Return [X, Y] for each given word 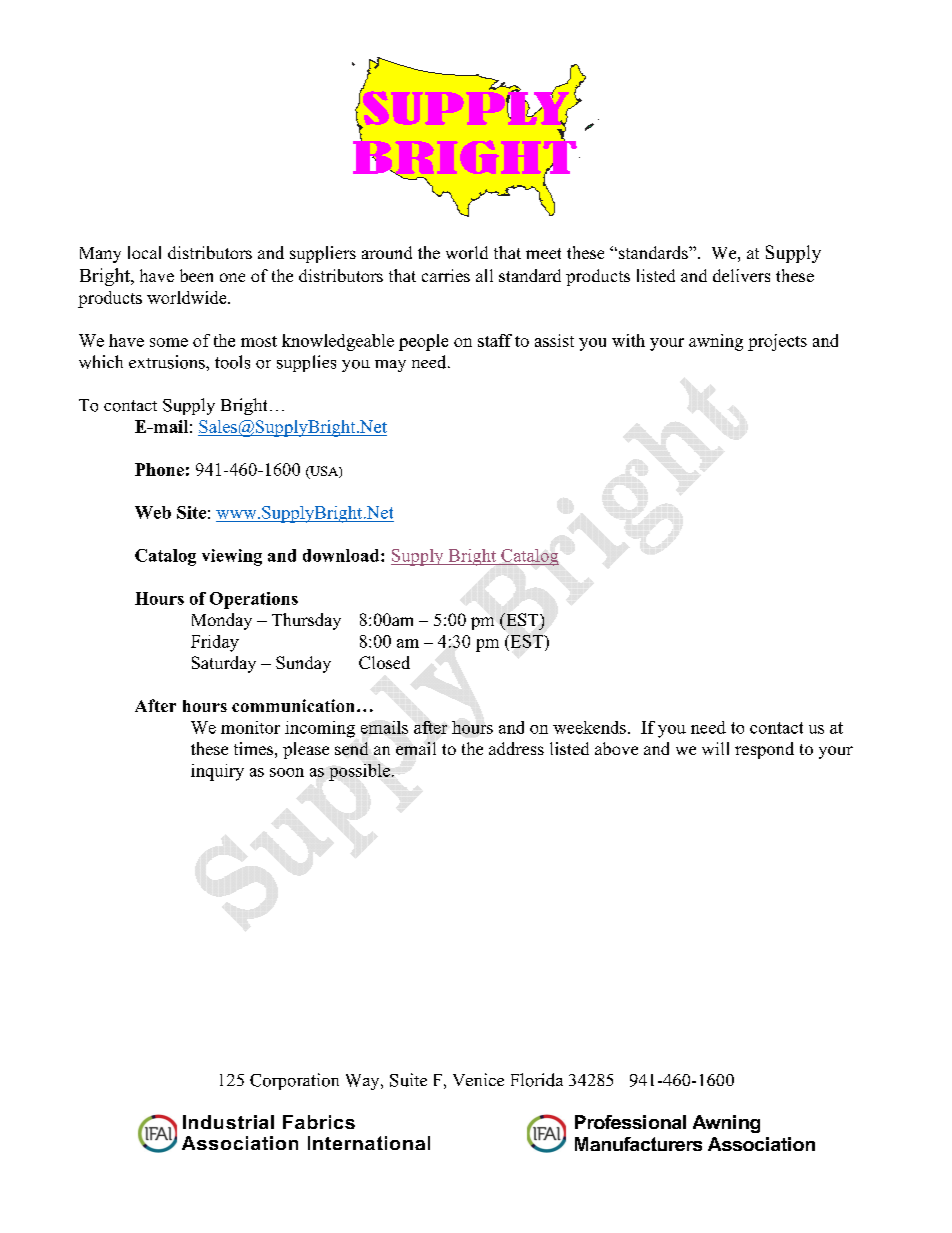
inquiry [217, 772]
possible [361, 772]
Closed [384, 662]
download [342, 555]
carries [446, 275]
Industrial [228, 1122]
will [715, 748]
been [196, 275]
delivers [741, 275]
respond [764, 750]
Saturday [224, 664]
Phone [159, 469]
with [628, 340]
